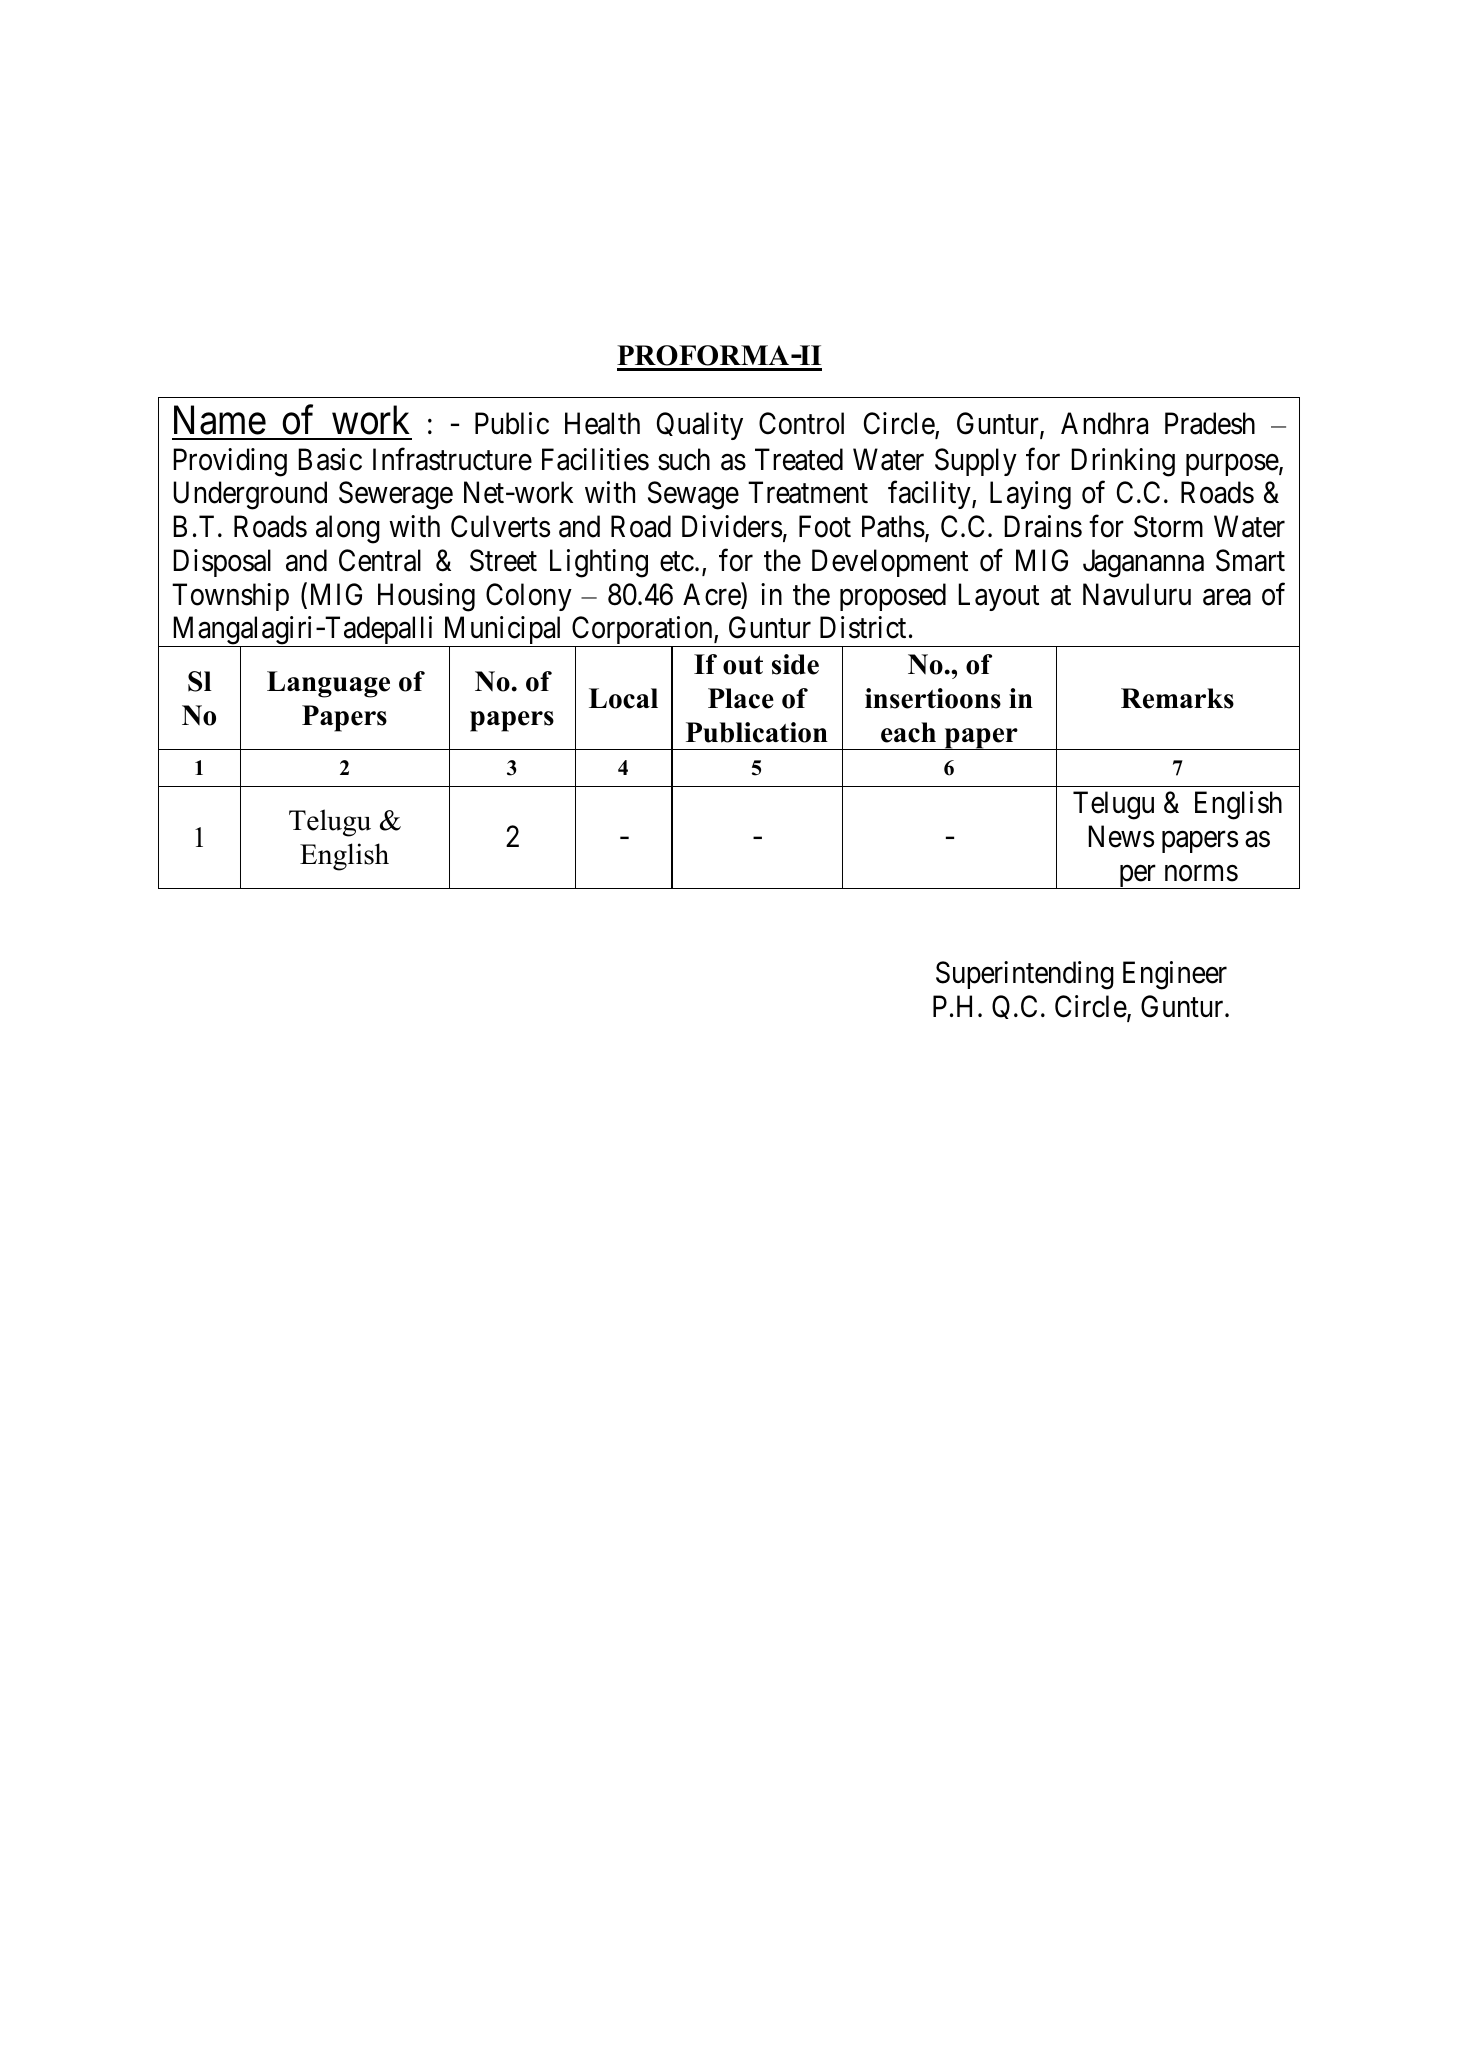 The width and height of the screenshot is (1457, 2060). Describe the element at coordinates (795, 664) in the screenshot. I see `side` at that location.
